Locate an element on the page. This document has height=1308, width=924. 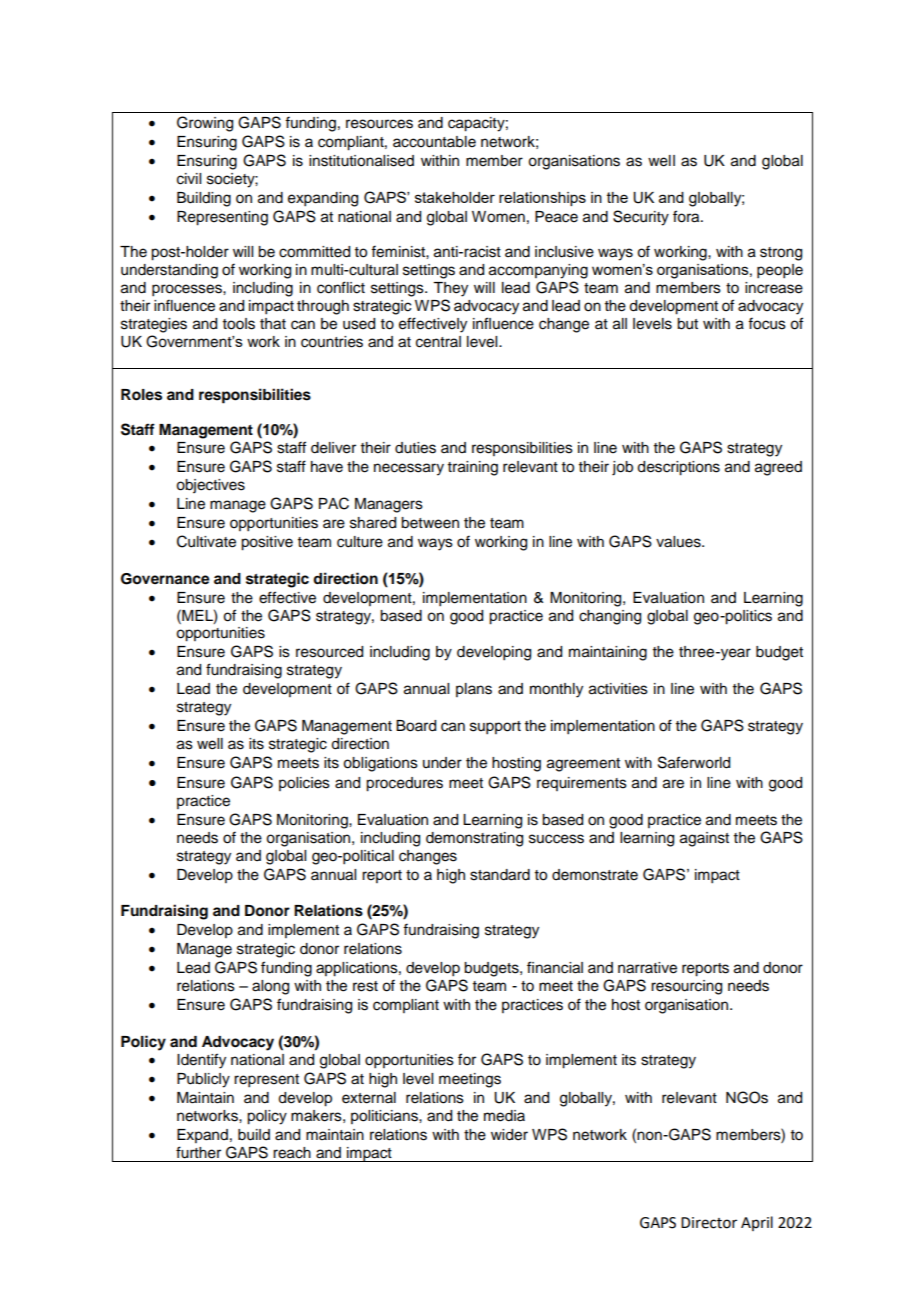
activities is located at coordinates (618, 689).
